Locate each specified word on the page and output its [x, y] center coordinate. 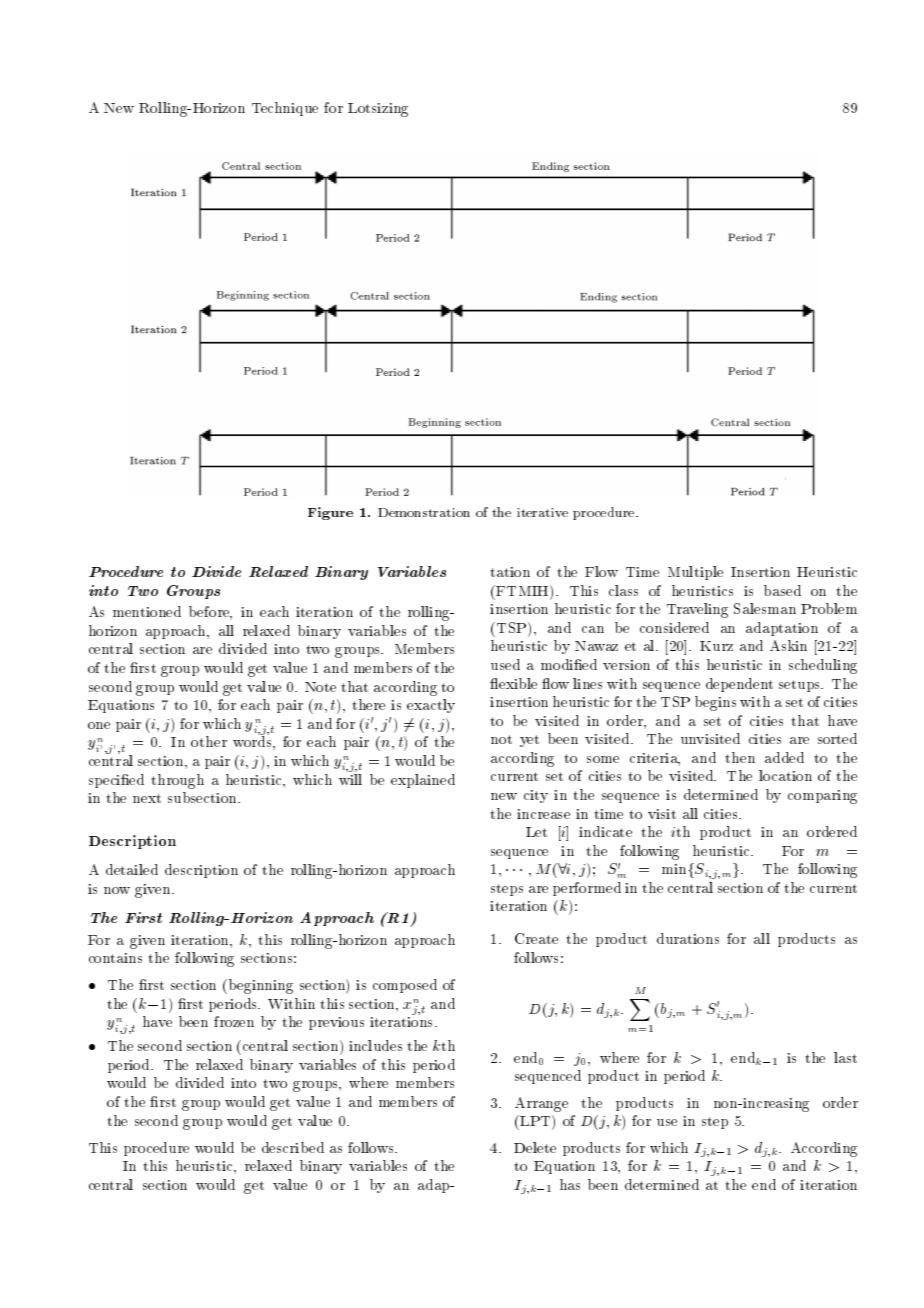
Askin [788, 645]
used [505, 664]
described [293, 1147]
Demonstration [424, 512]
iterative [542, 512]
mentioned [147, 611]
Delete [535, 1147]
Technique [285, 109]
